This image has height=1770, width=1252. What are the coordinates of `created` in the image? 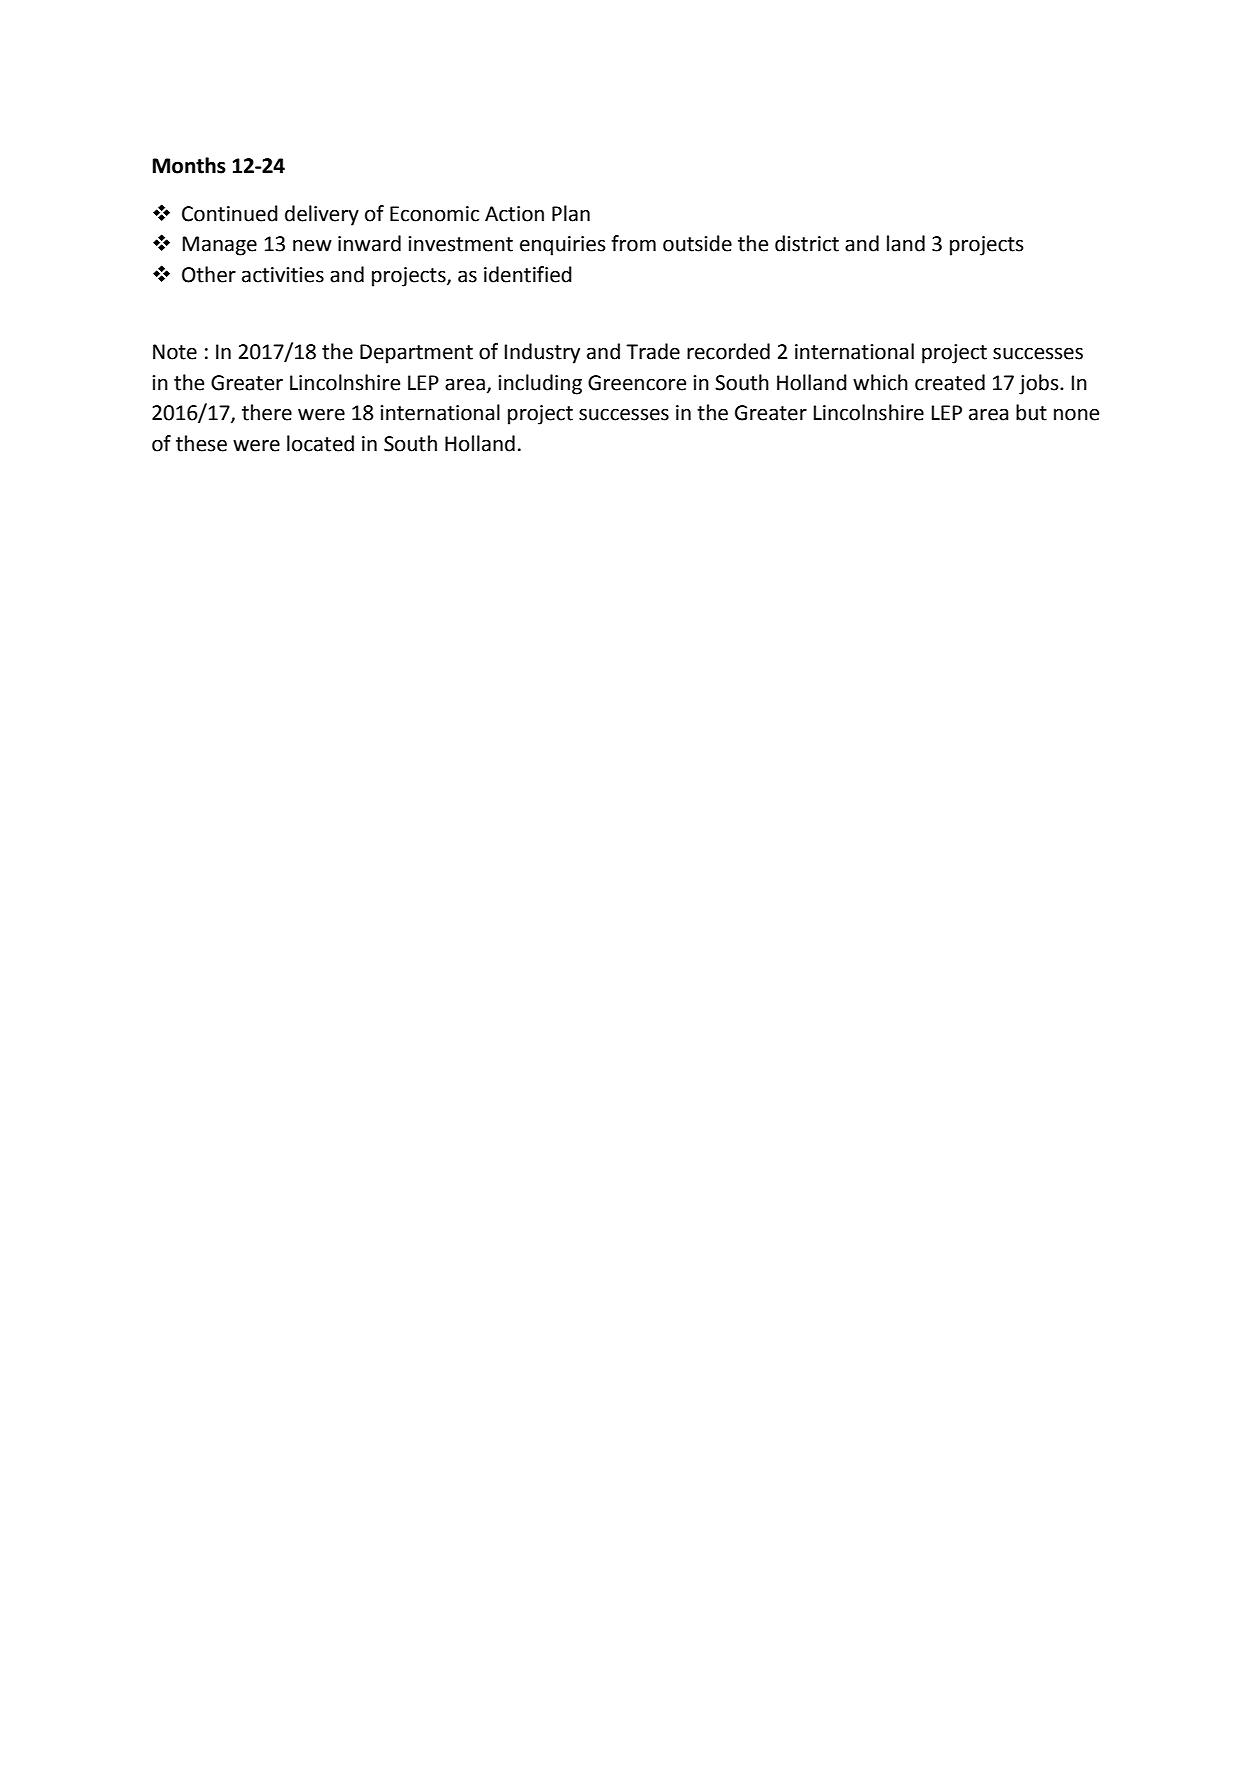 It's located at (950, 382).
